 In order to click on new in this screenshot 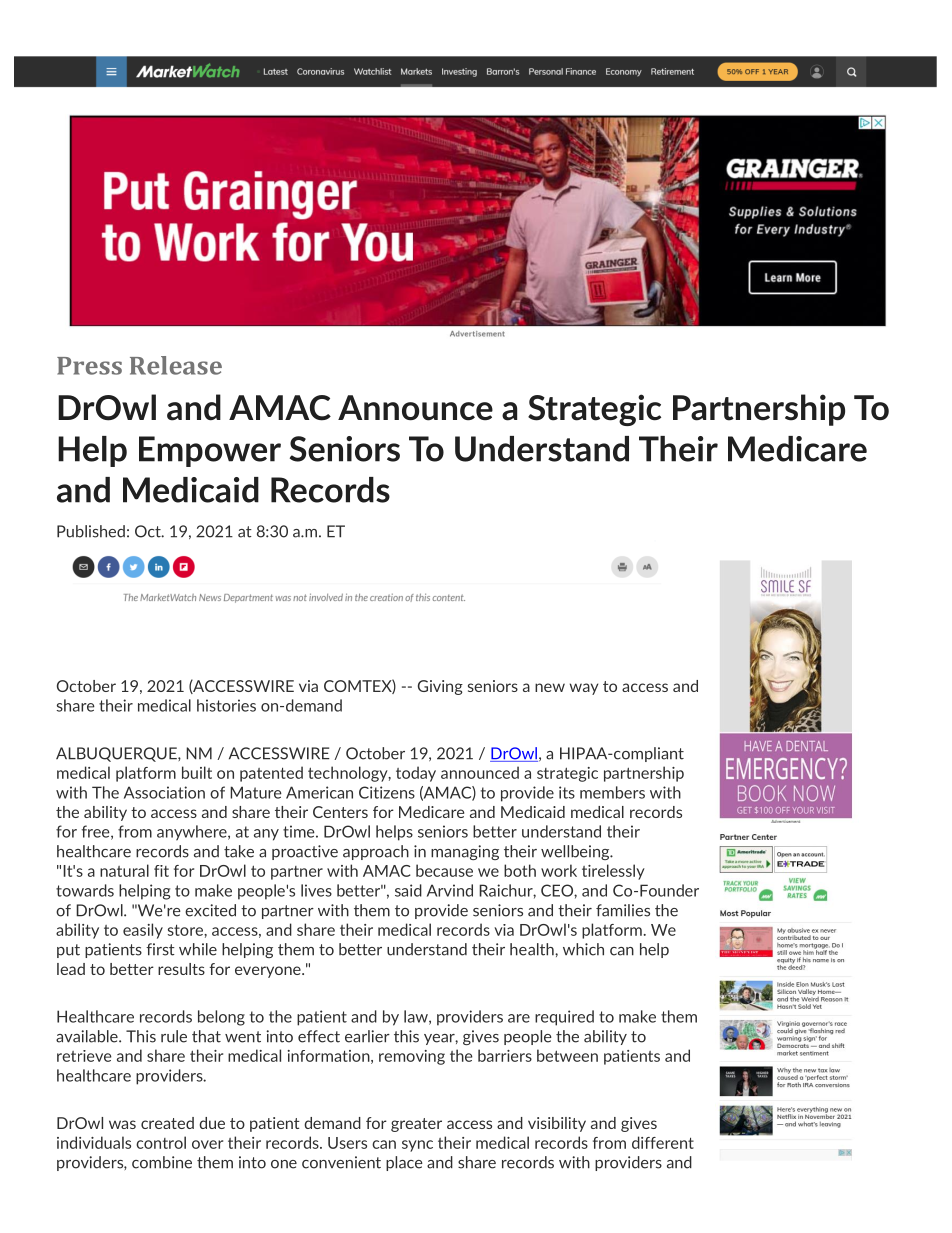, I will do `click(550, 687)`.
